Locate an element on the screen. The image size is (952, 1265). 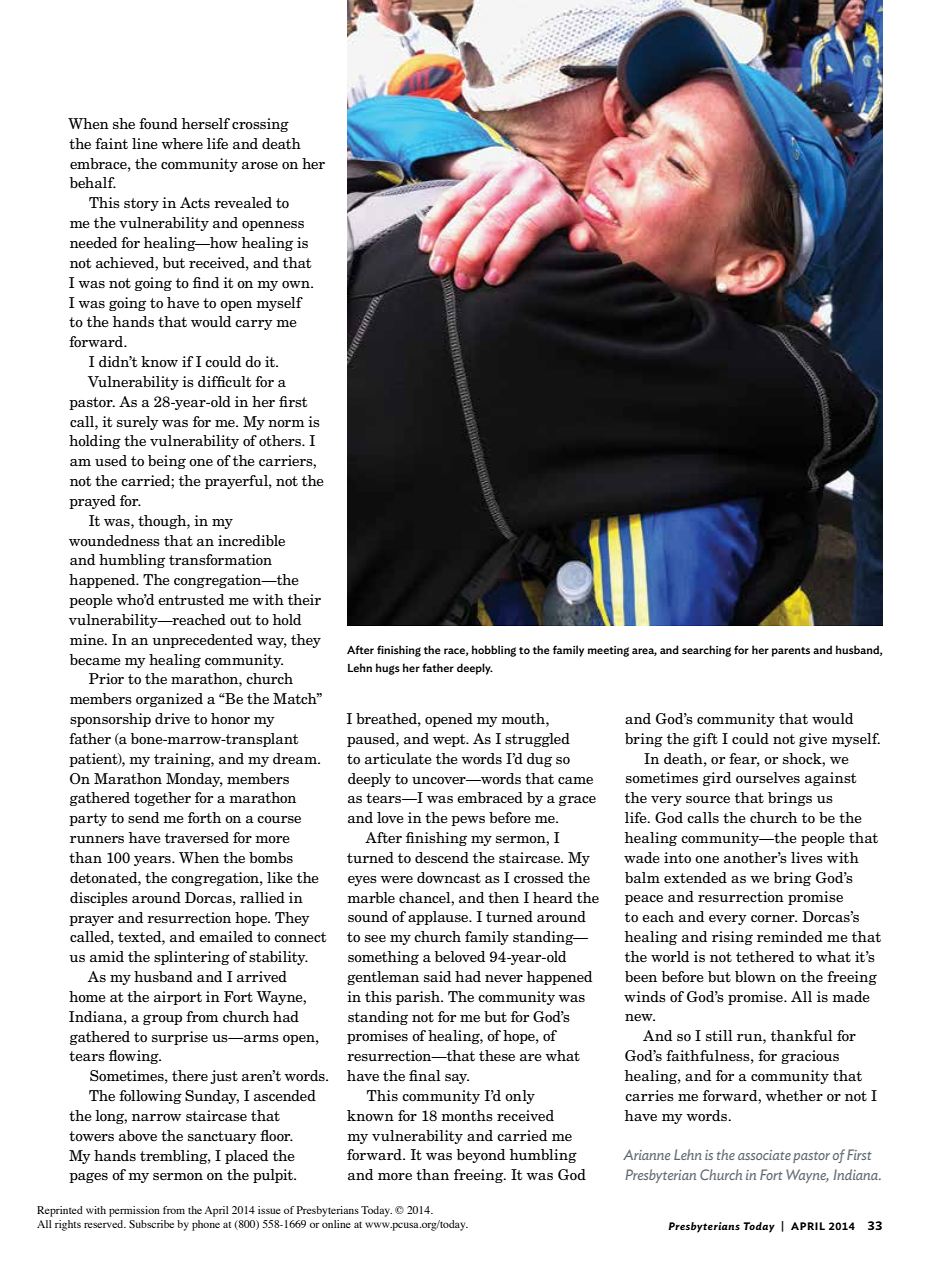
organized is located at coordinates (169, 700).
